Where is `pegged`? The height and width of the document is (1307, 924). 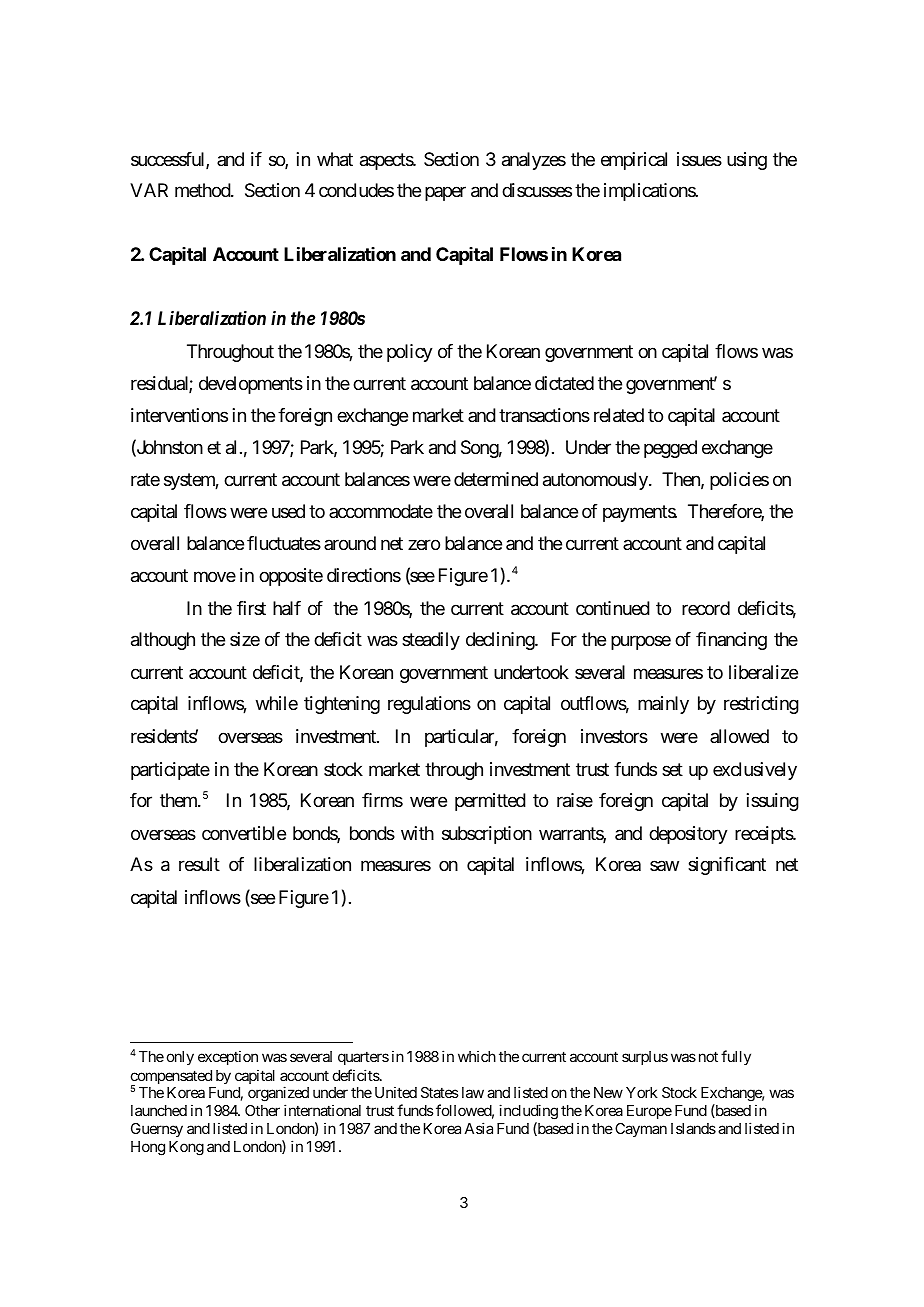 pegged is located at coordinates (670, 449).
